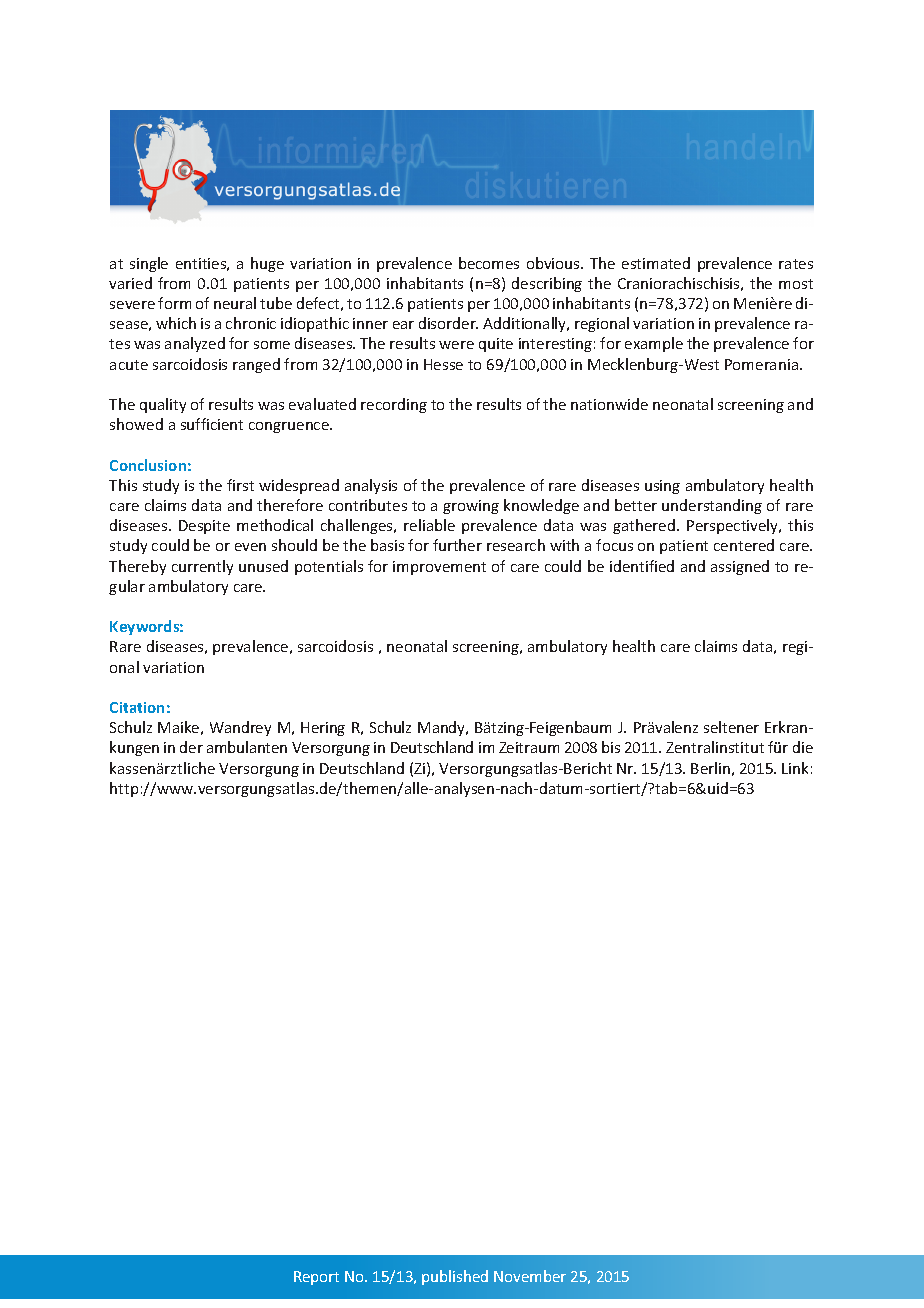  What do you see at coordinates (316, 1278) in the image?
I see `Report` at bounding box center [316, 1278].
